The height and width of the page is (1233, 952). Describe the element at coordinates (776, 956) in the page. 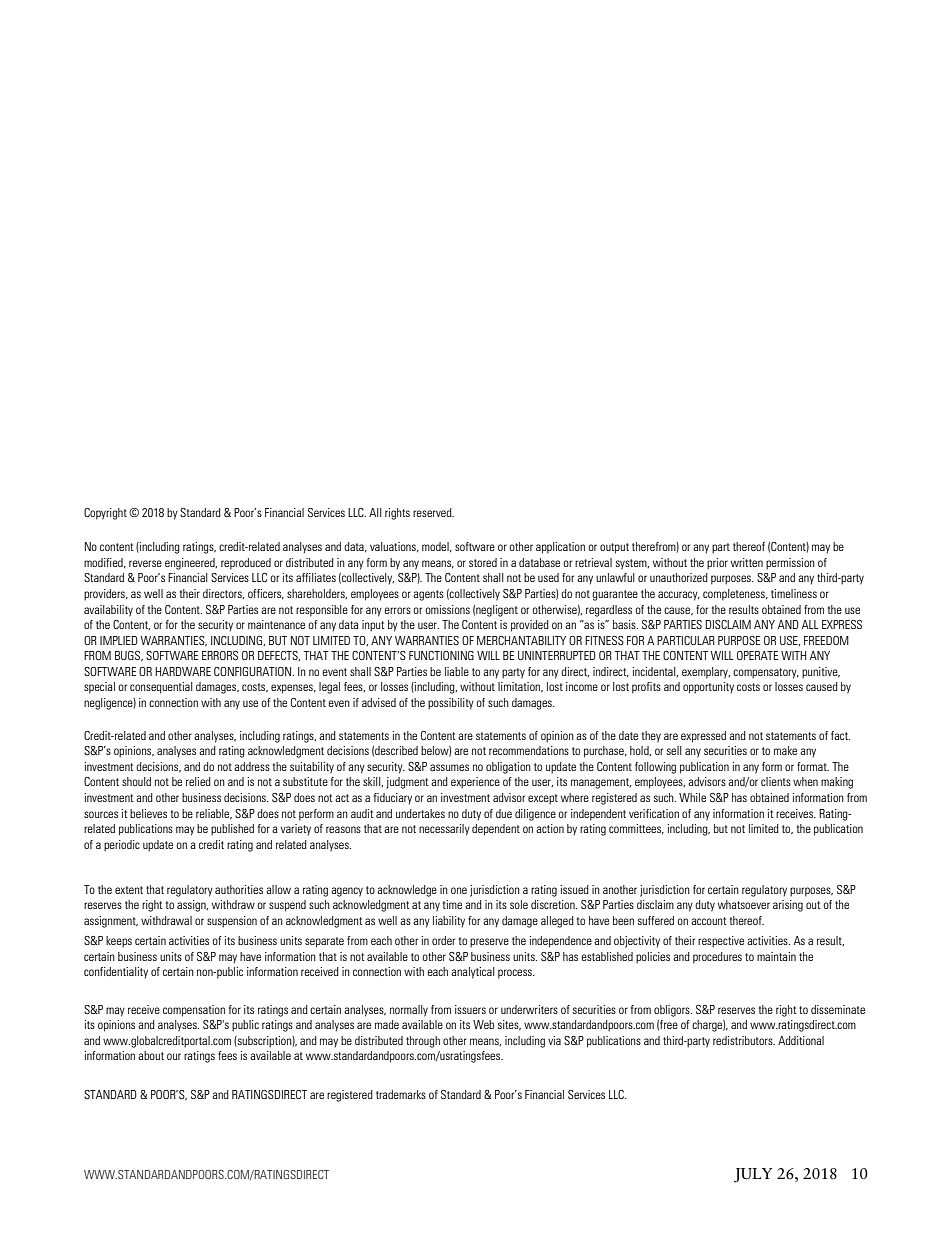

I see `maintain` at that location.
